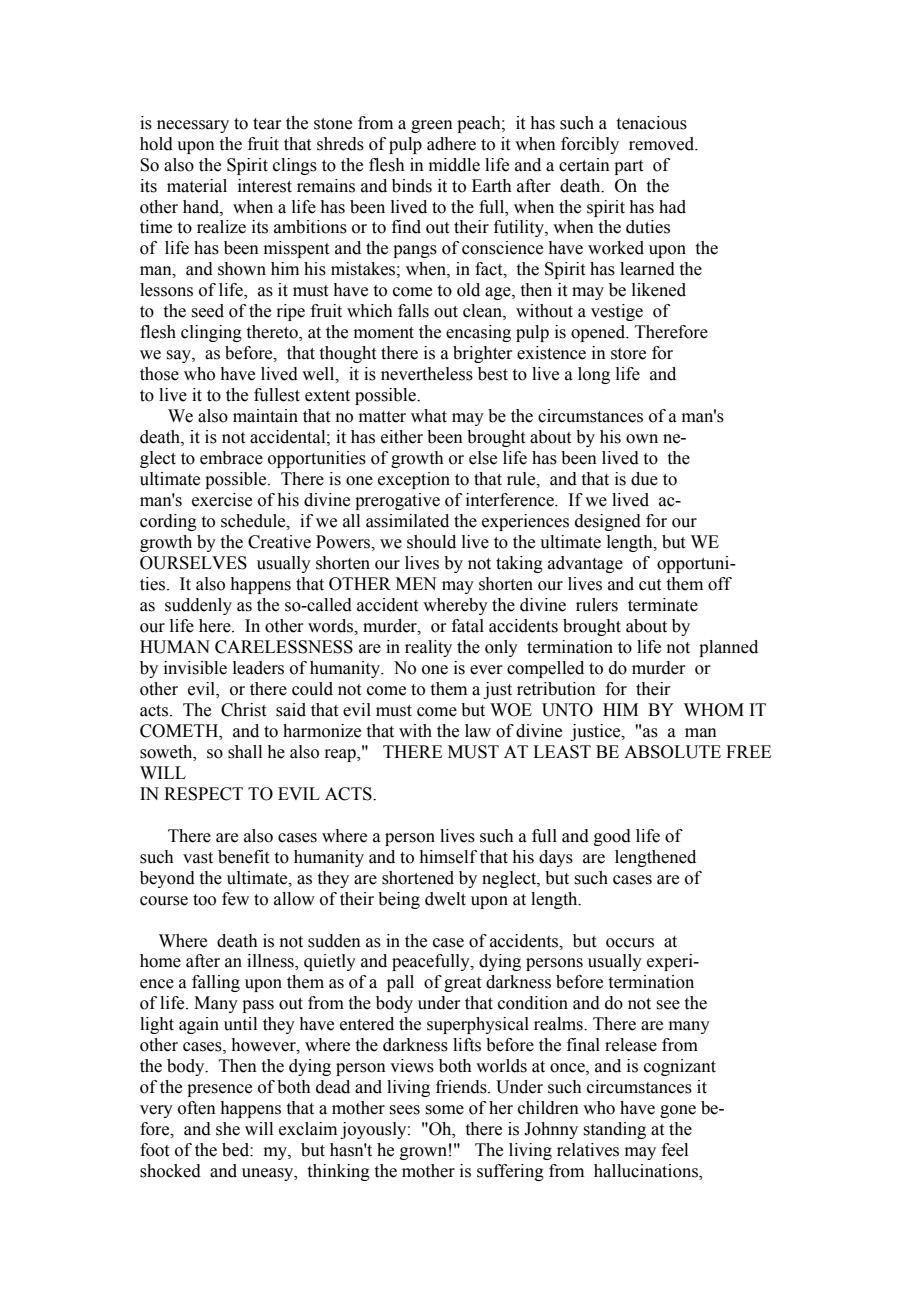 Image resolution: width=924 pixels, height=1308 pixels. Describe the element at coordinates (203, 794) in the screenshot. I see `RESPECT` at that location.
